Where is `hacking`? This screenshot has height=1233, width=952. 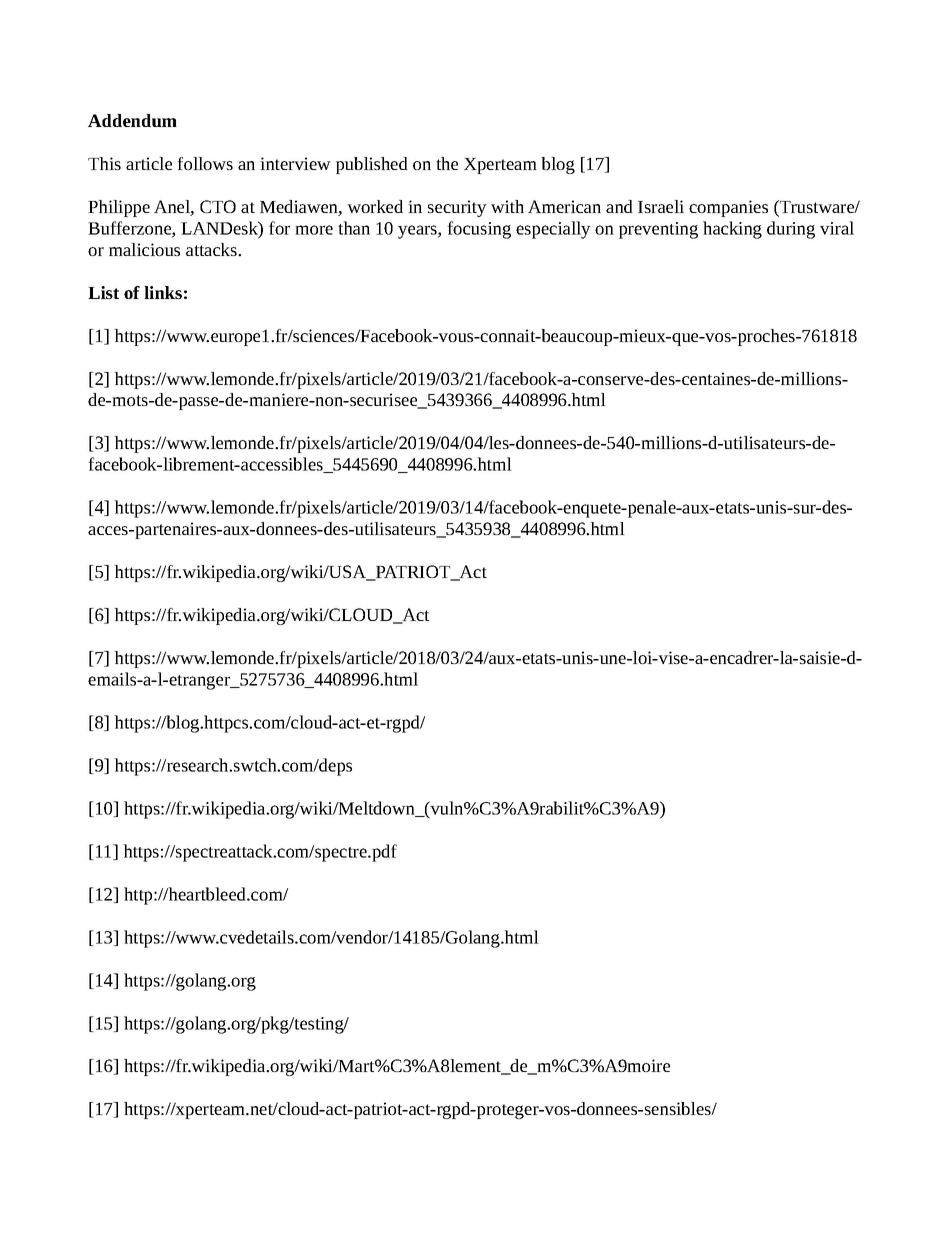
hacking is located at coordinates (732, 230).
